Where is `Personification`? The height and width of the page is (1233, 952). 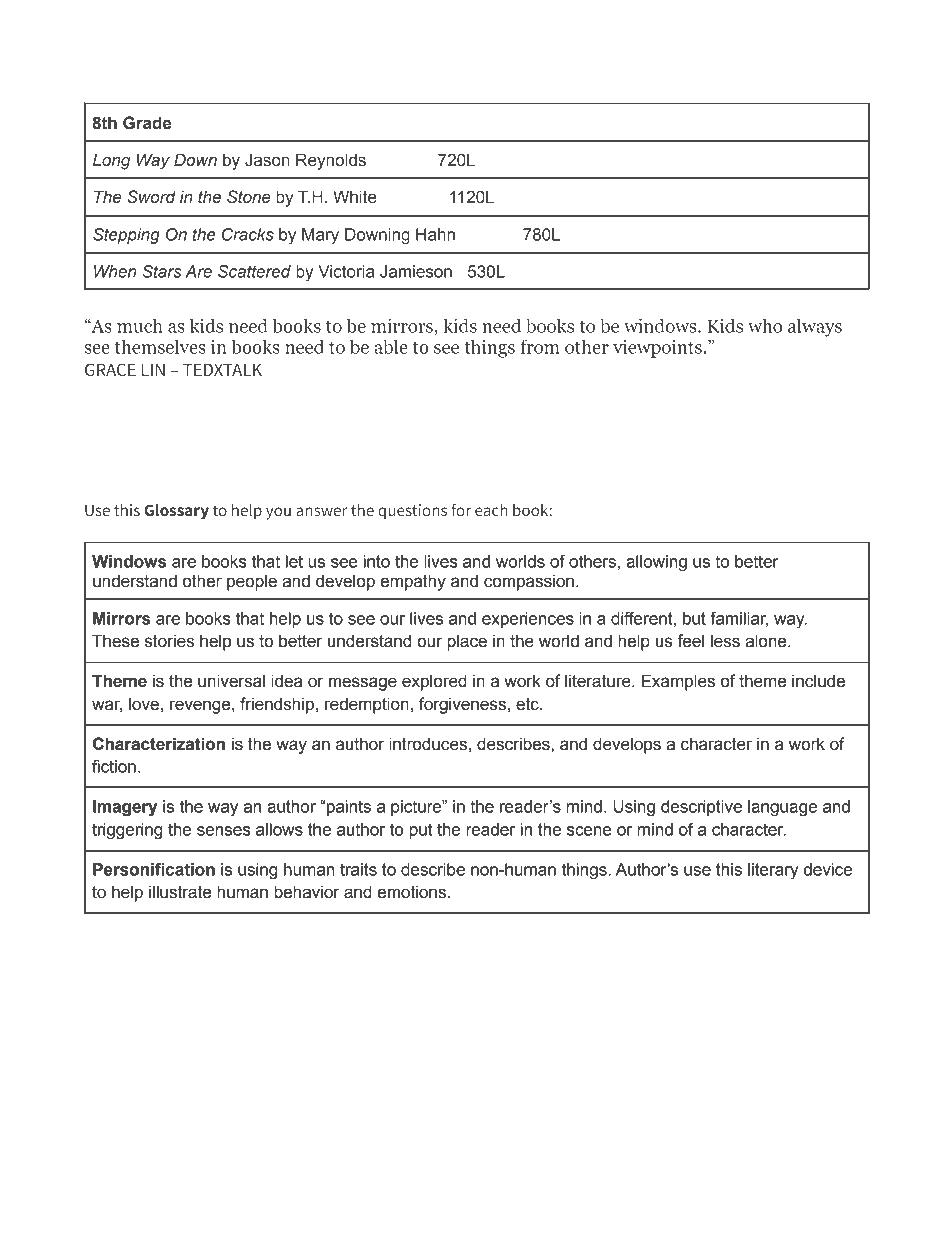 Personification is located at coordinates (154, 869).
